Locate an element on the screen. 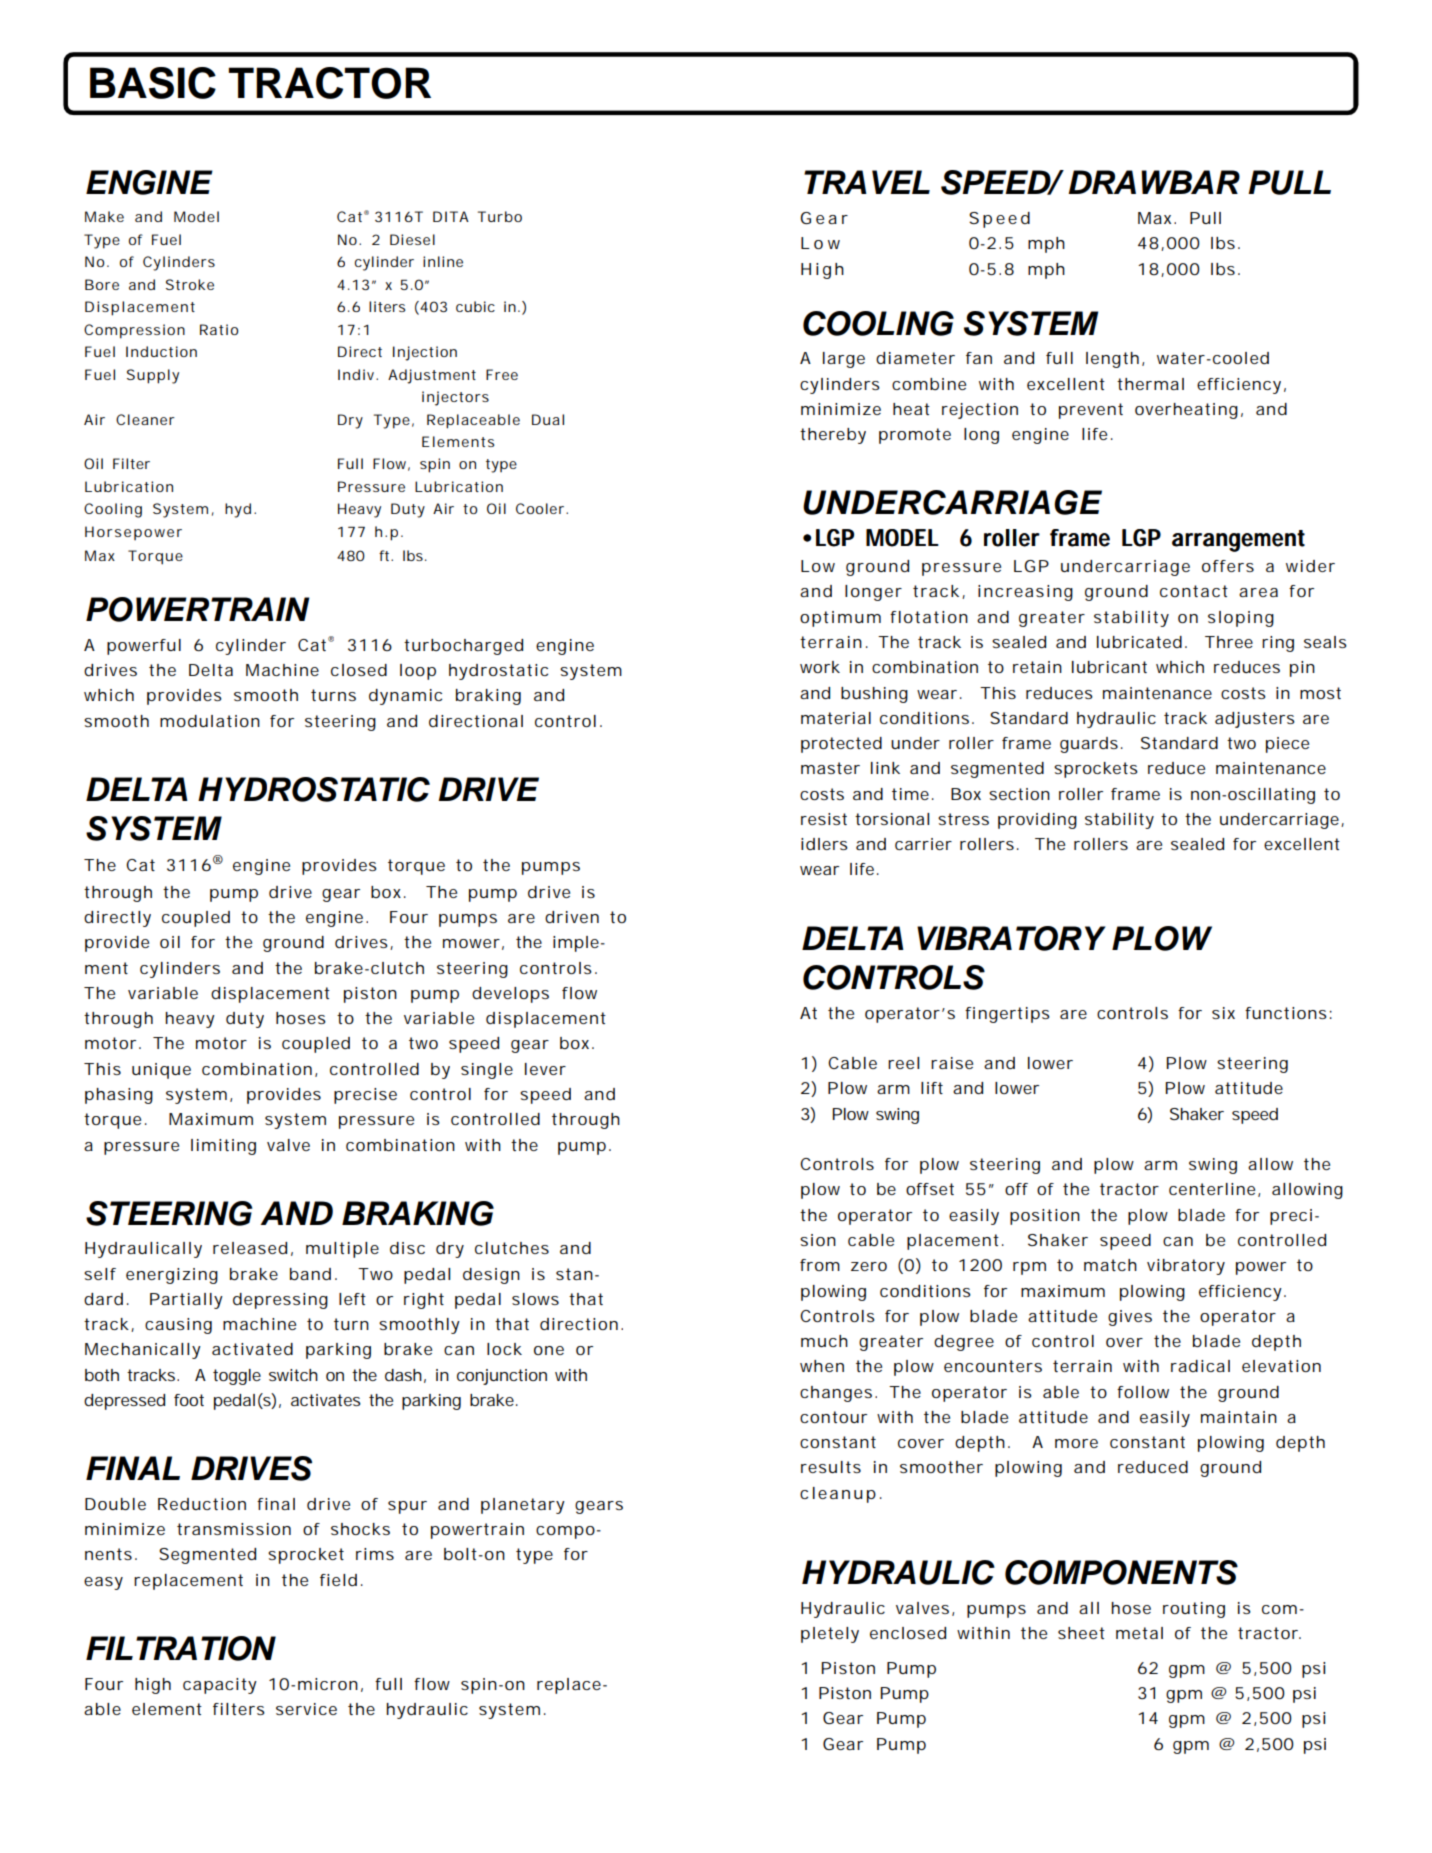  cleanup is located at coordinates (838, 1495).
